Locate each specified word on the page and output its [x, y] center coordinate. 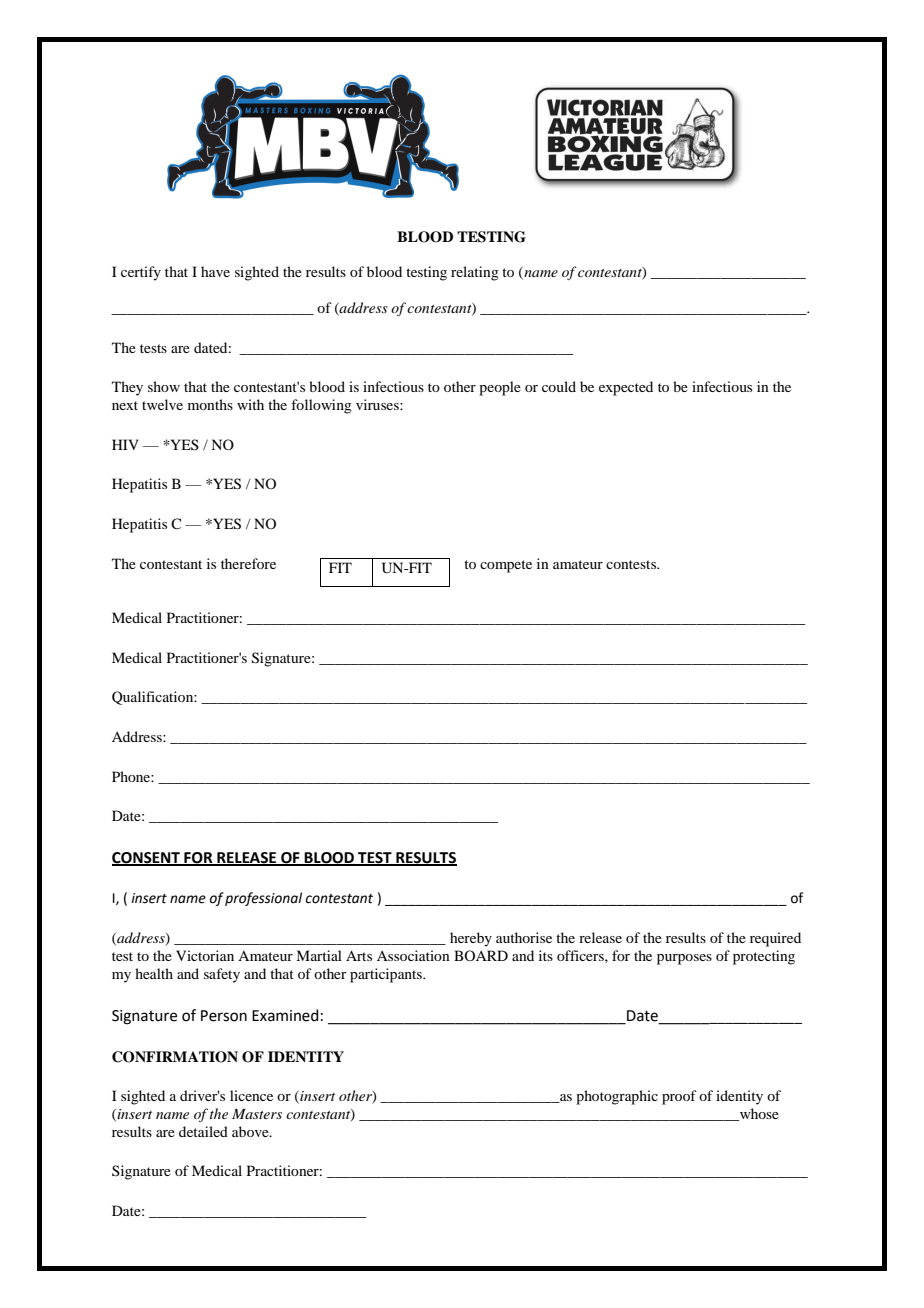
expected [626, 388]
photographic [617, 1097]
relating [475, 273]
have [215, 271]
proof [679, 1097]
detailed [203, 1131]
